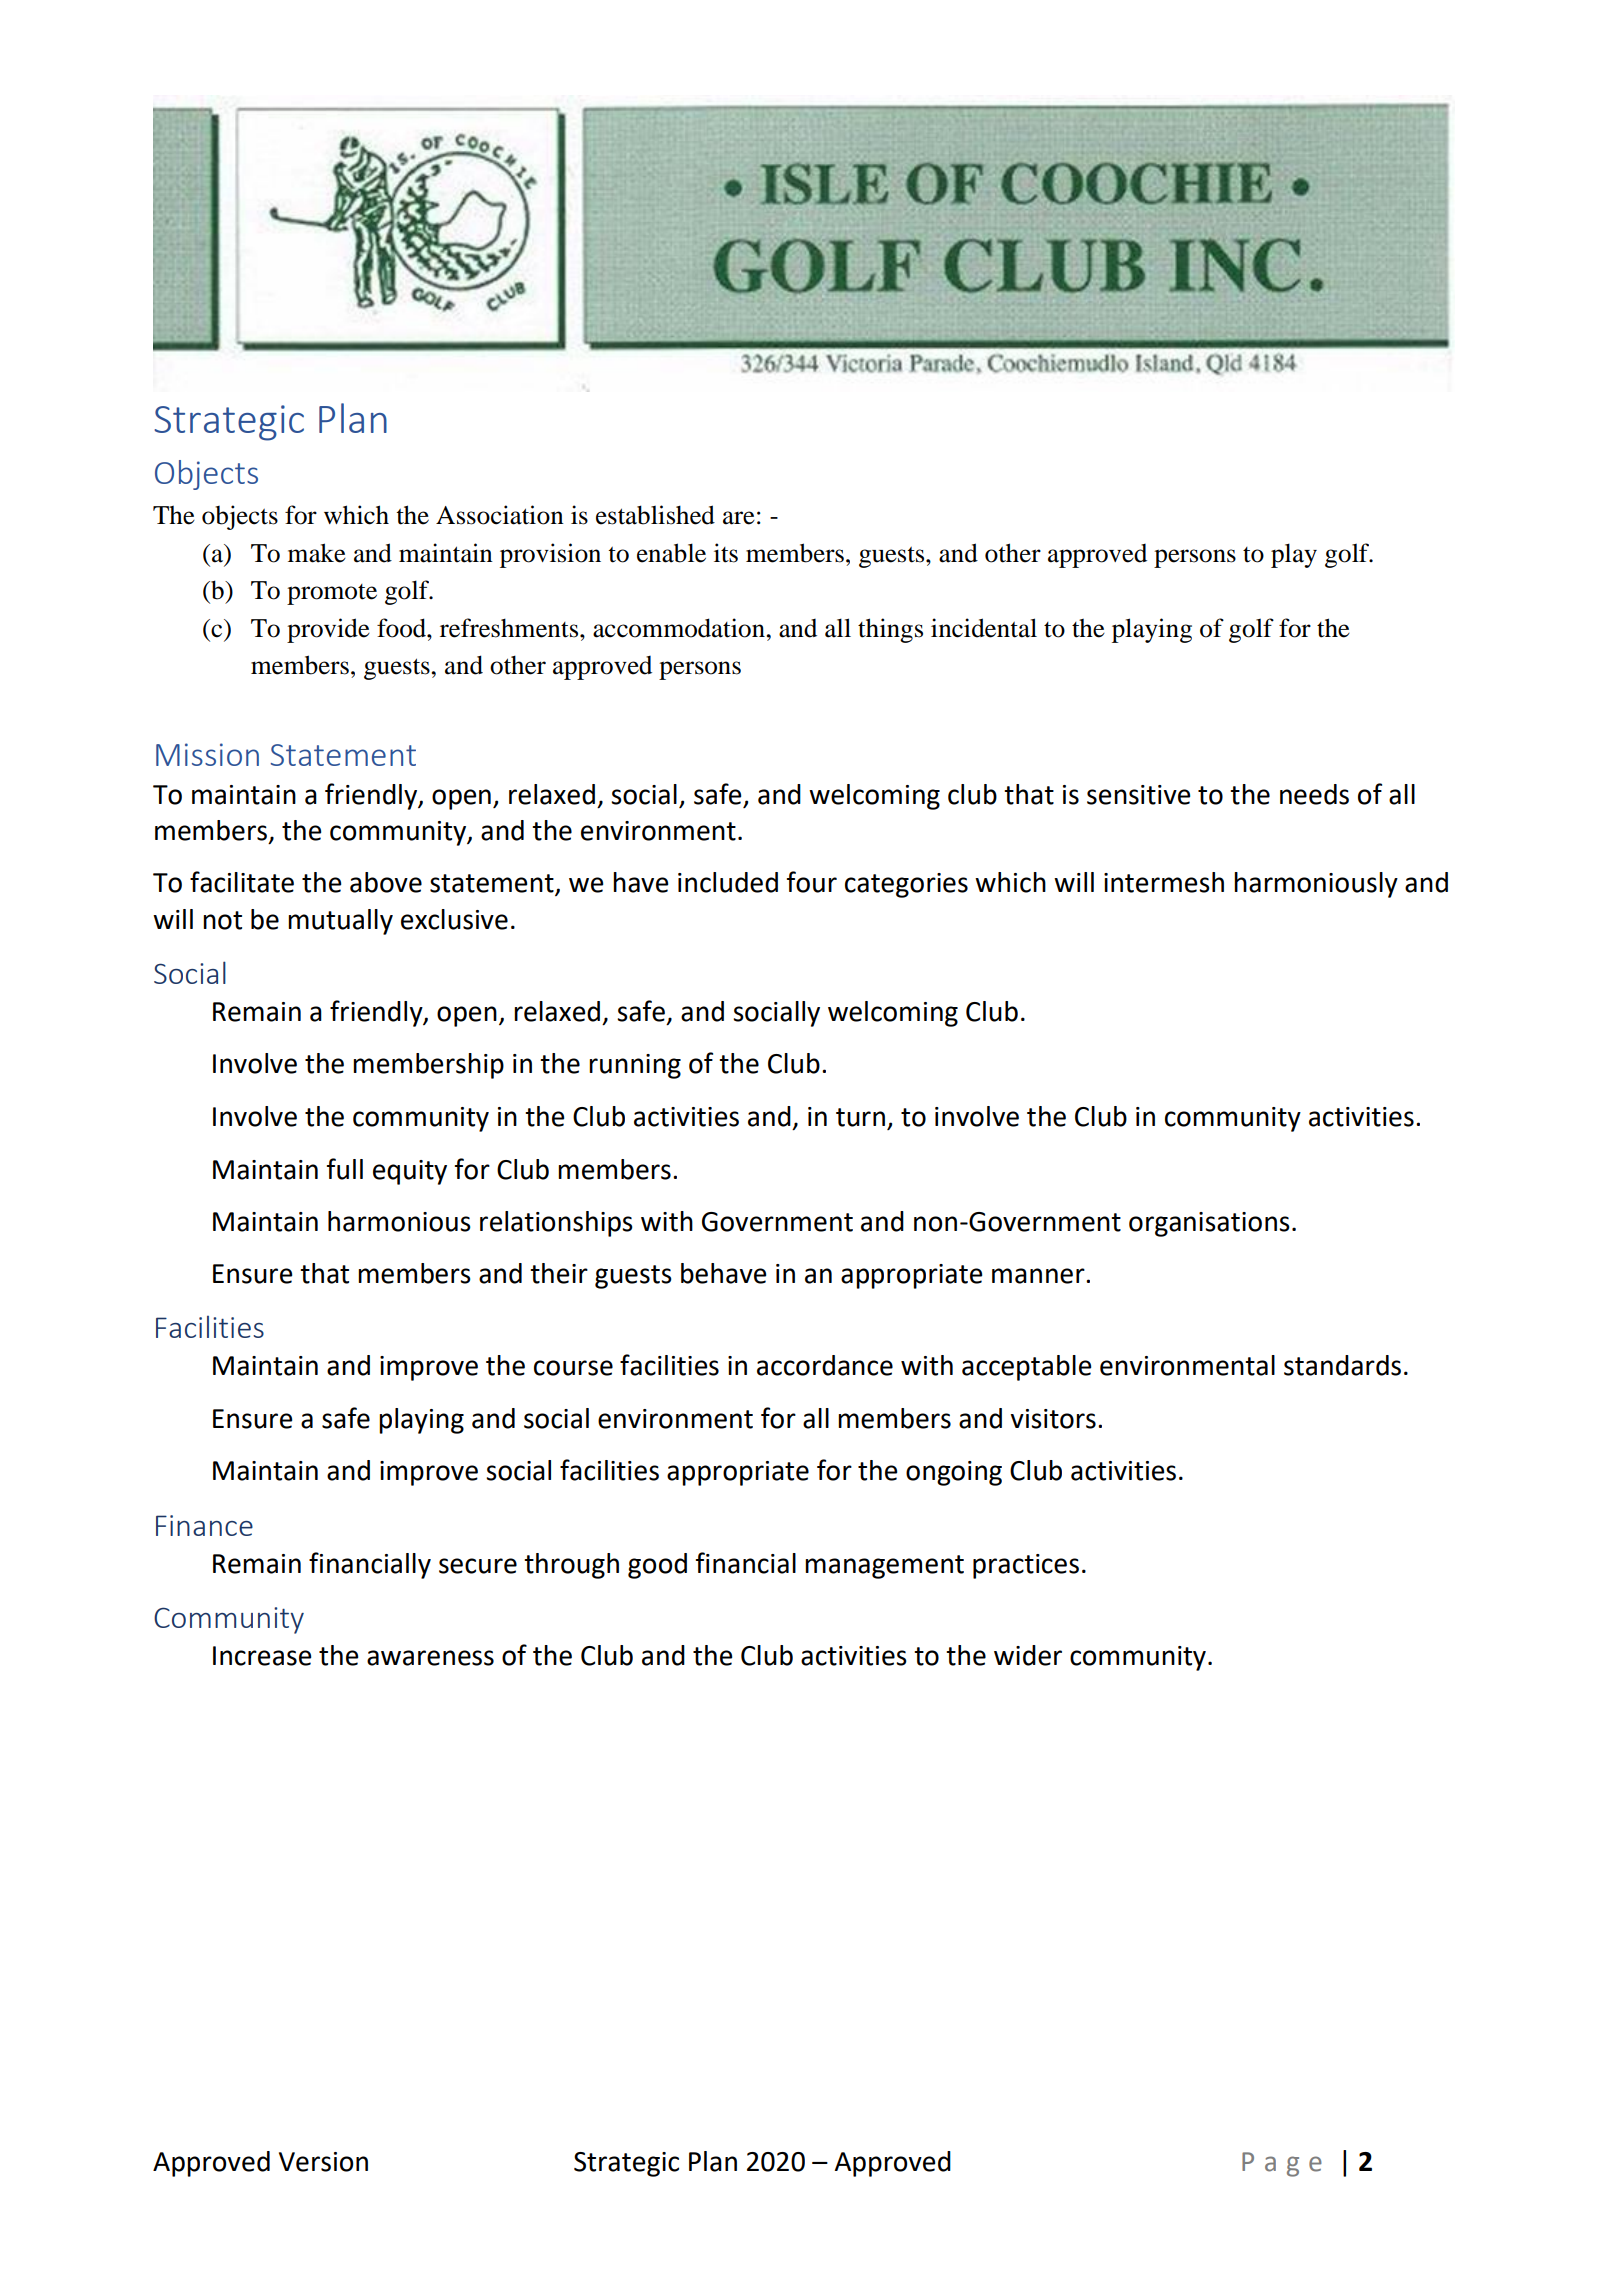 This screenshot has width=1609, height=2275. Describe the element at coordinates (317, 553) in the screenshot. I see `make` at that location.
